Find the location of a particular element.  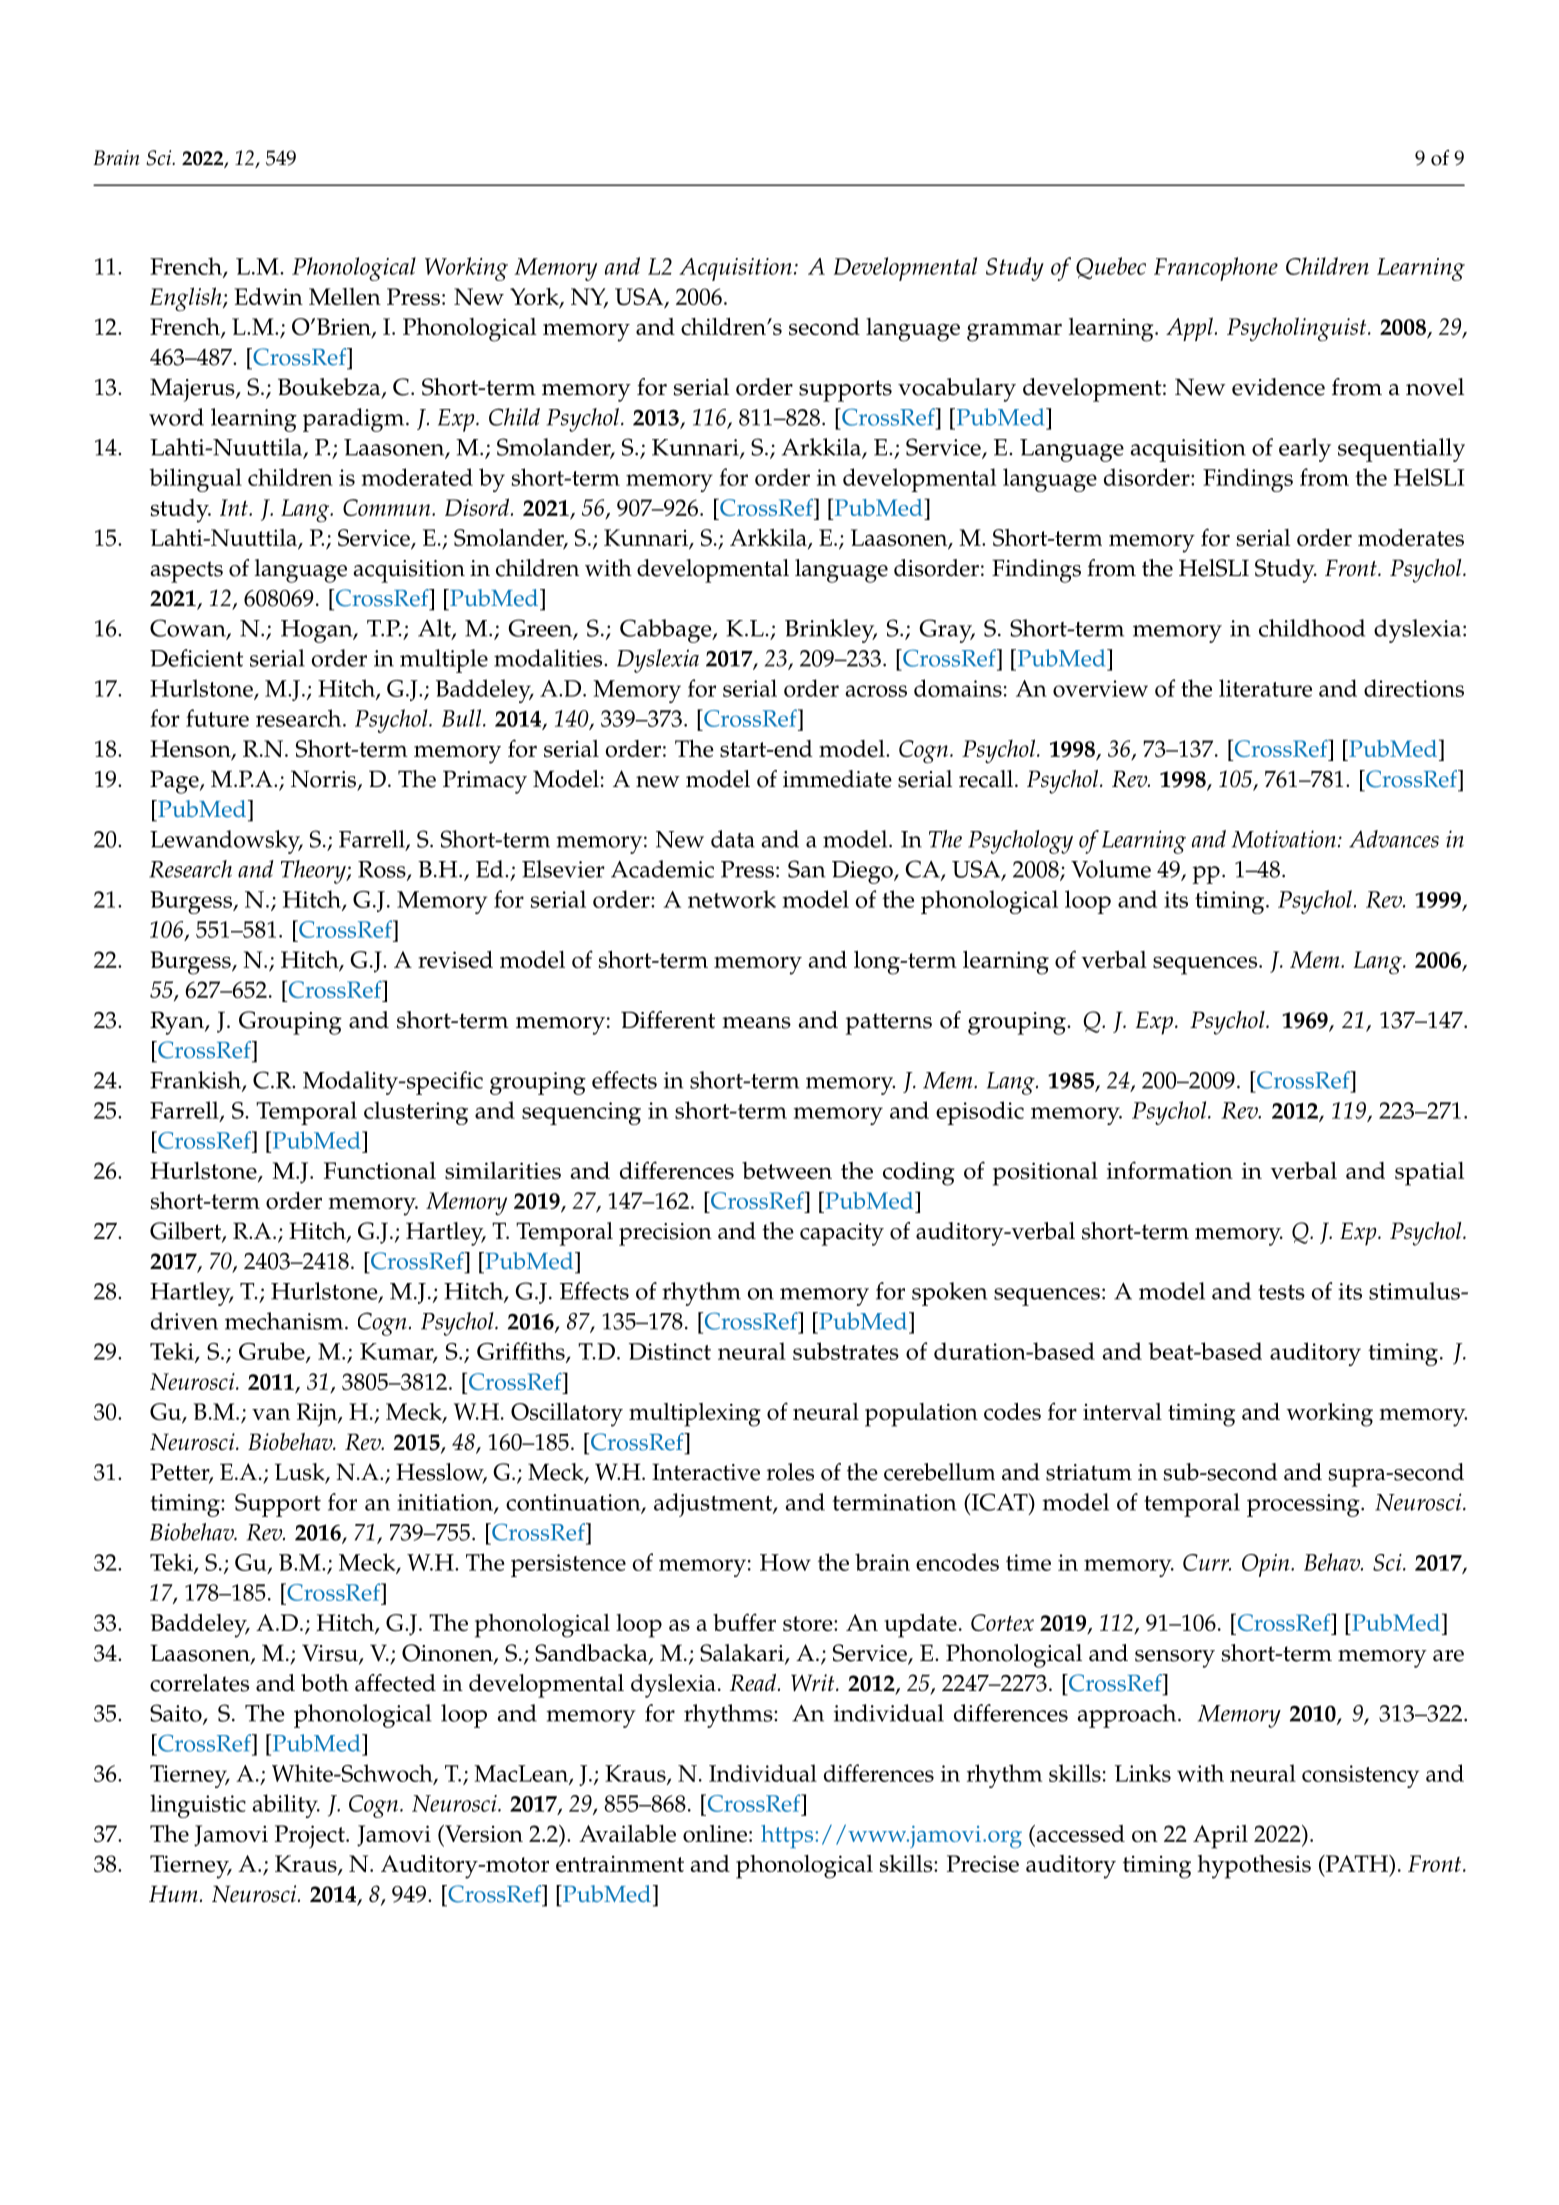

Appl is located at coordinates (1189, 329).
